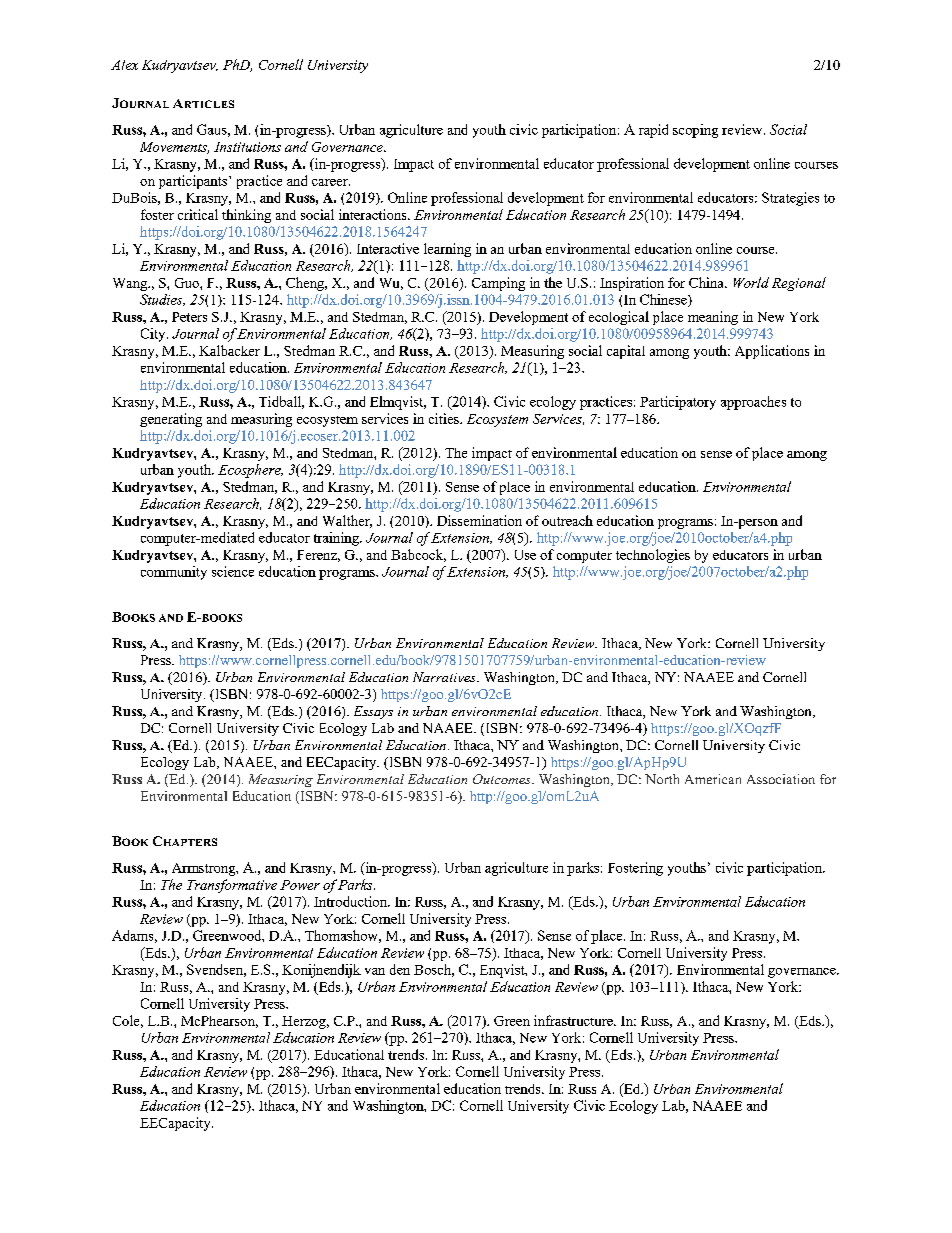 This image has height=1233, width=952. I want to click on science, so click(233, 571).
